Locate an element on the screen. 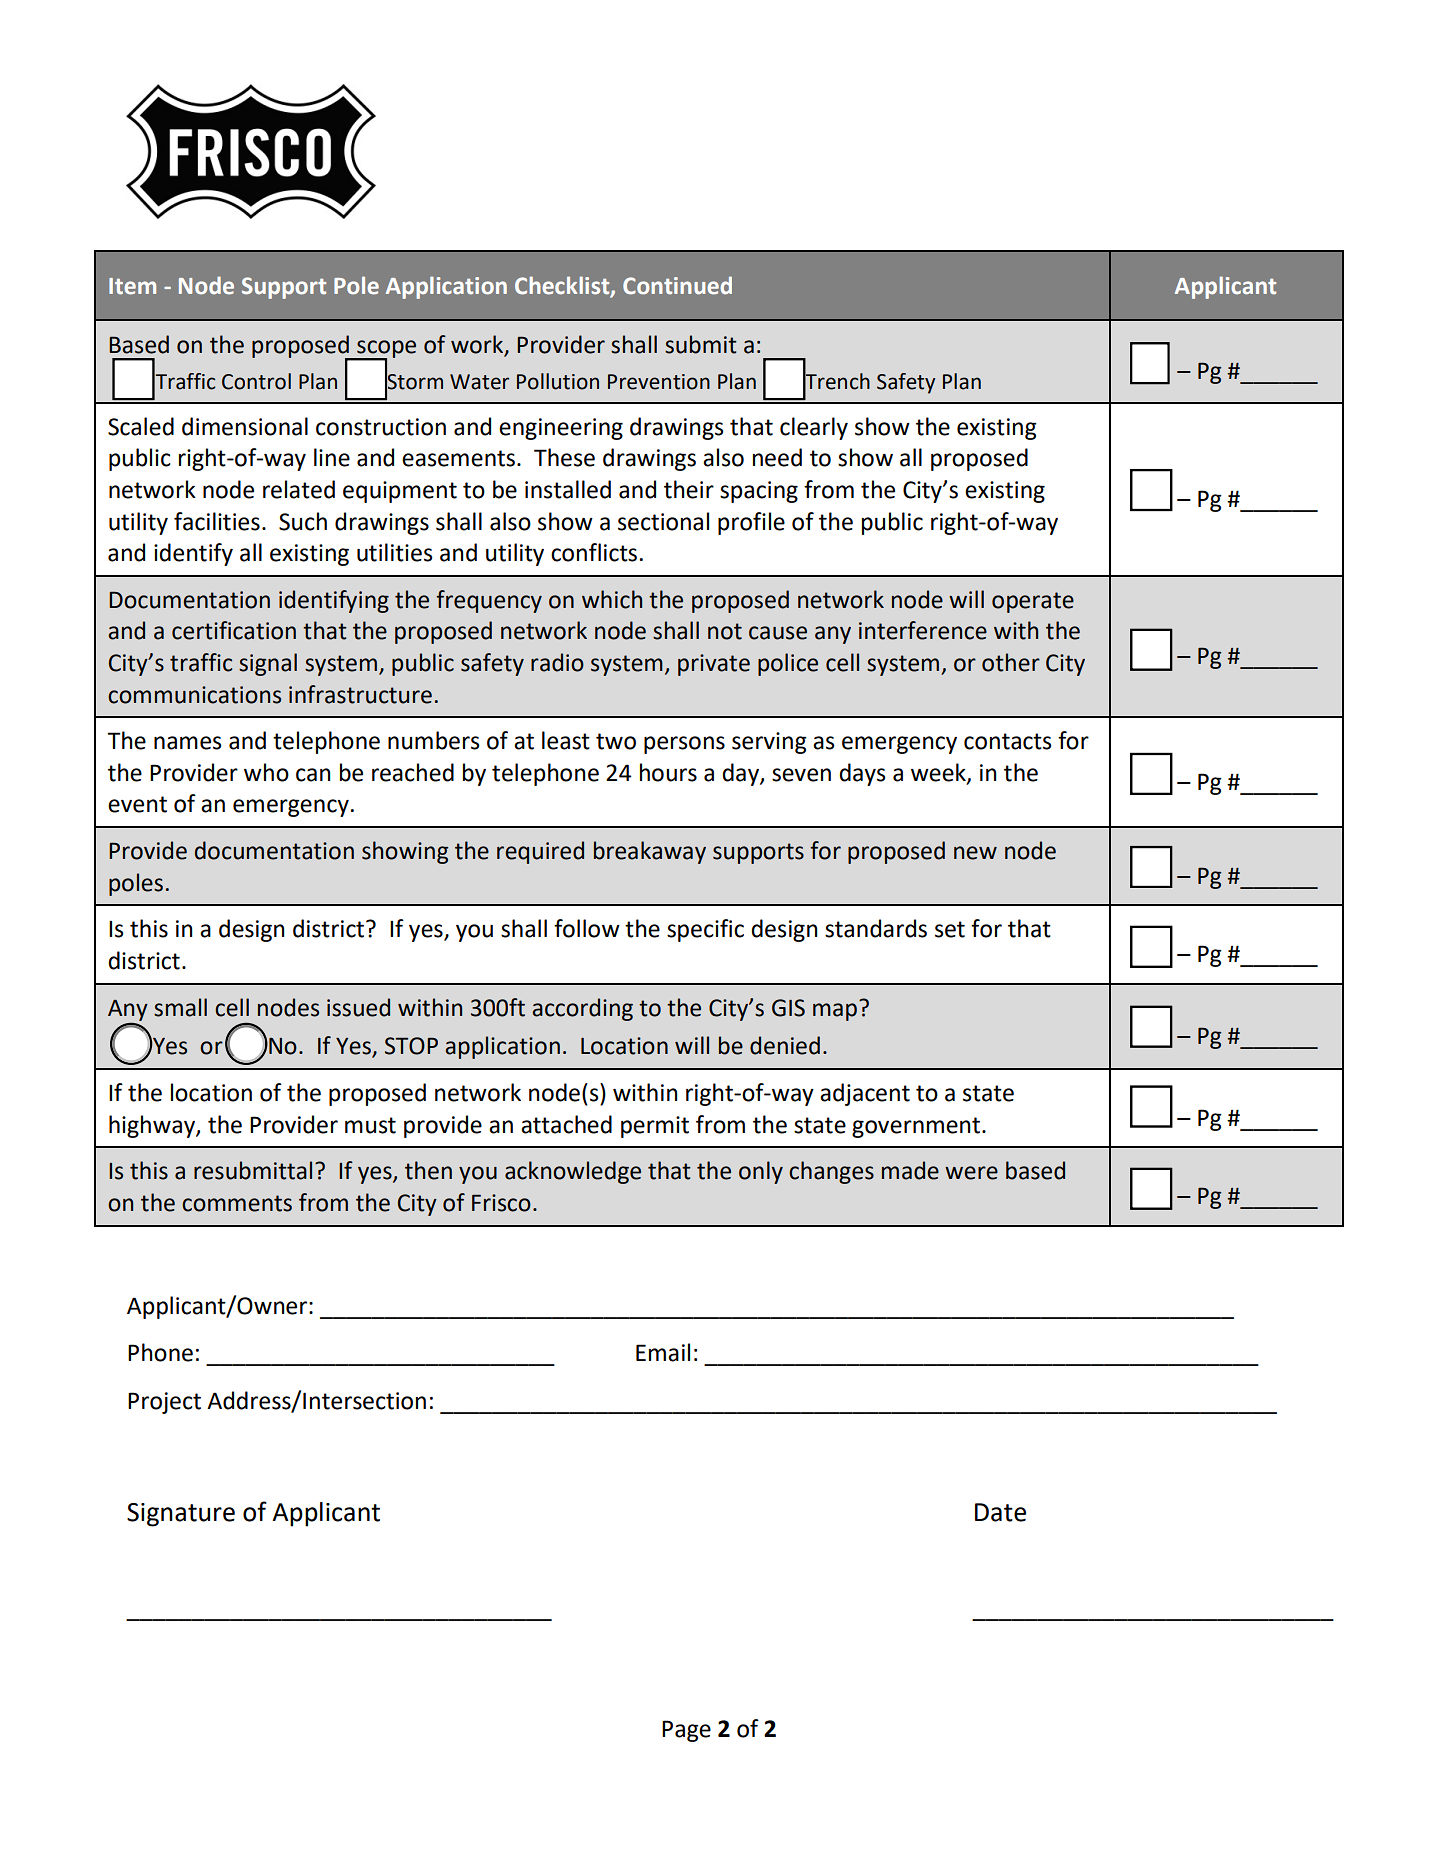 This screenshot has width=1438, height=1860. Signature is located at coordinates (181, 1515).
